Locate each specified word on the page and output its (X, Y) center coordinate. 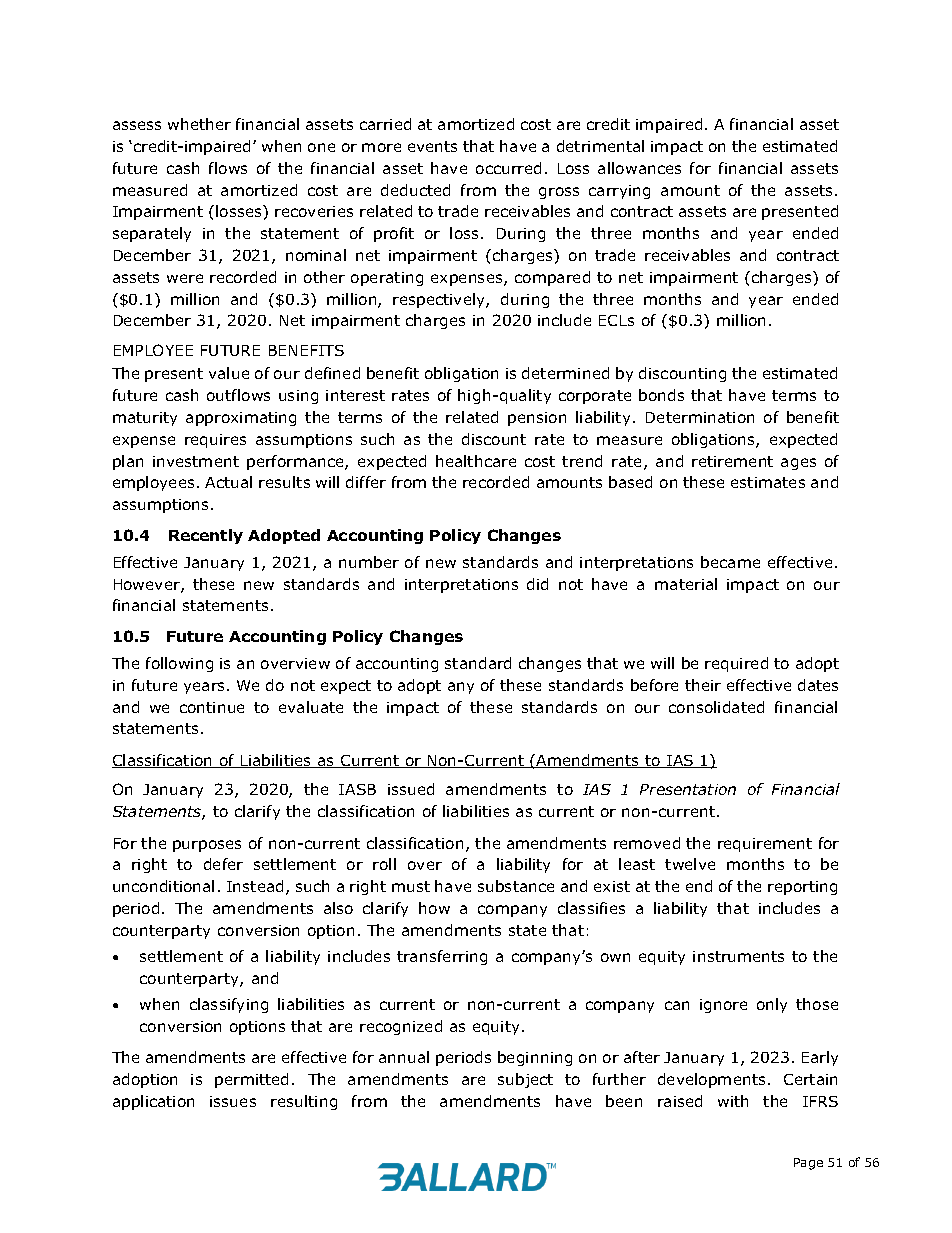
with (733, 1101)
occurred (508, 168)
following (179, 664)
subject (525, 1080)
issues (233, 1101)
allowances (639, 168)
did (537, 584)
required (736, 664)
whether (199, 124)
